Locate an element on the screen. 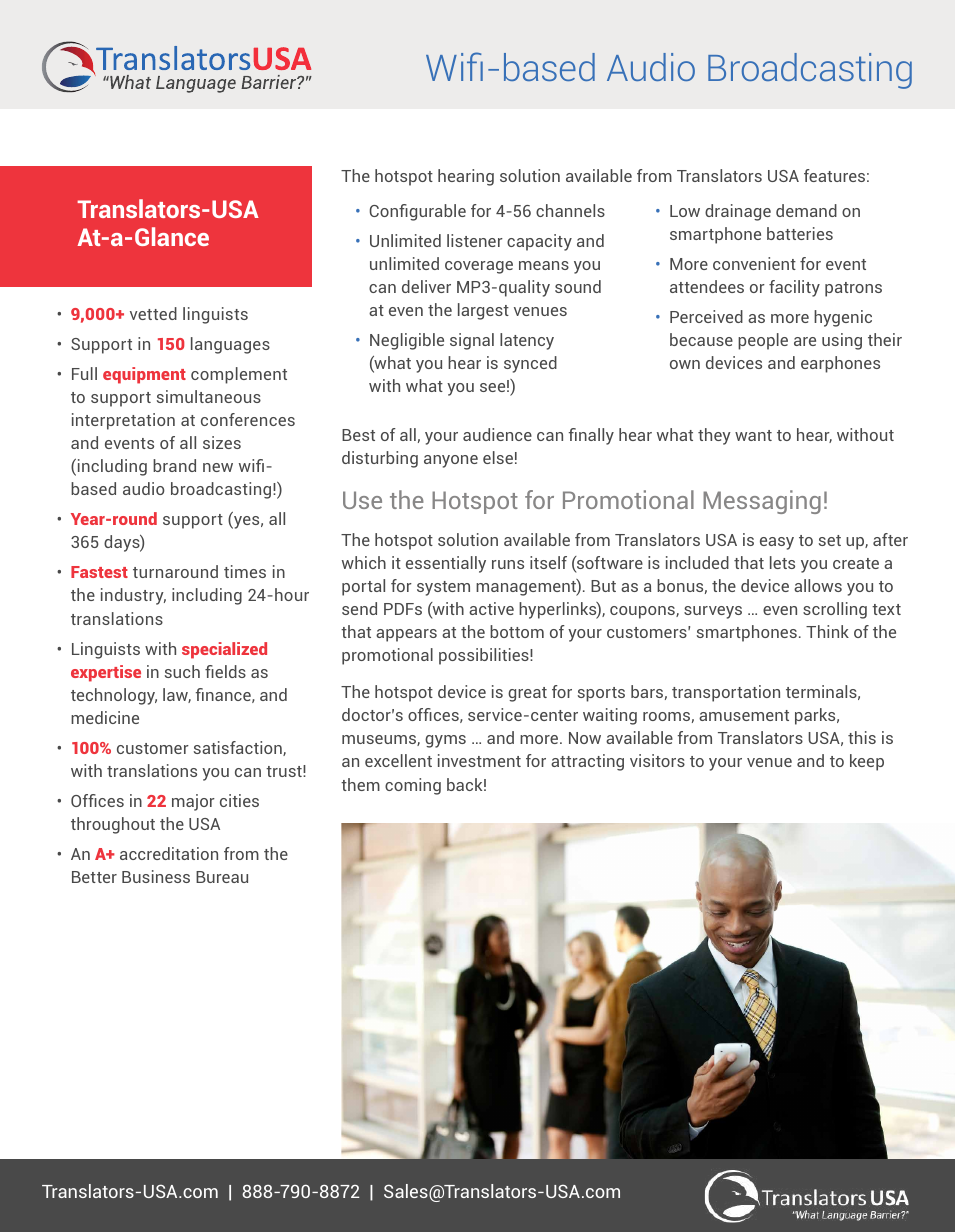 The height and width of the screenshot is (1232, 955). listener is located at coordinates (475, 240).
